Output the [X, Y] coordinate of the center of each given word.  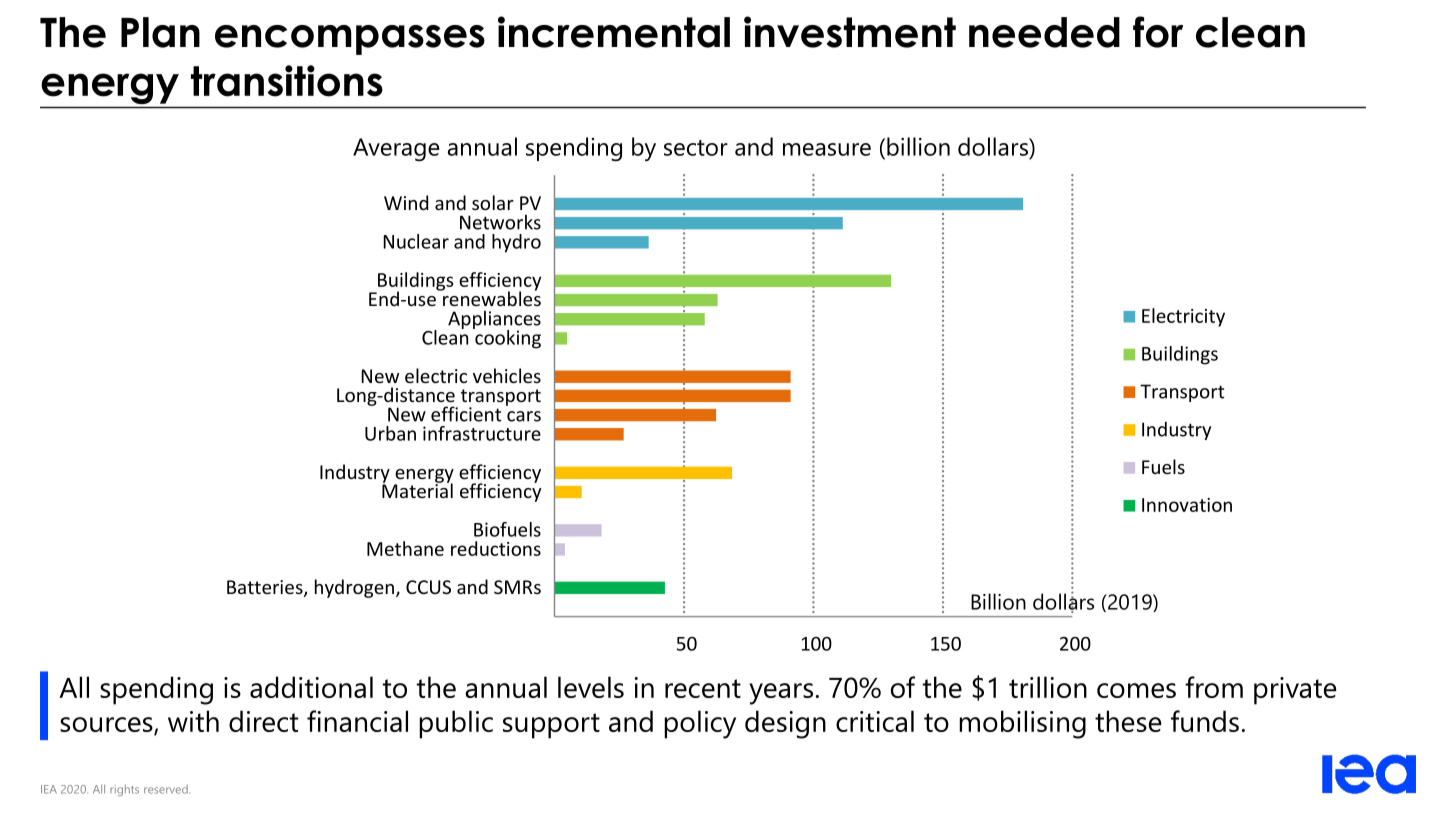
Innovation [1187, 505]
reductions [496, 548]
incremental [614, 32]
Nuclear [416, 241]
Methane [405, 548]
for [1158, 32]
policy [700, 724]
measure [827, 149]
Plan [160, 32]
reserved [167, 789]
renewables [491, 297]
